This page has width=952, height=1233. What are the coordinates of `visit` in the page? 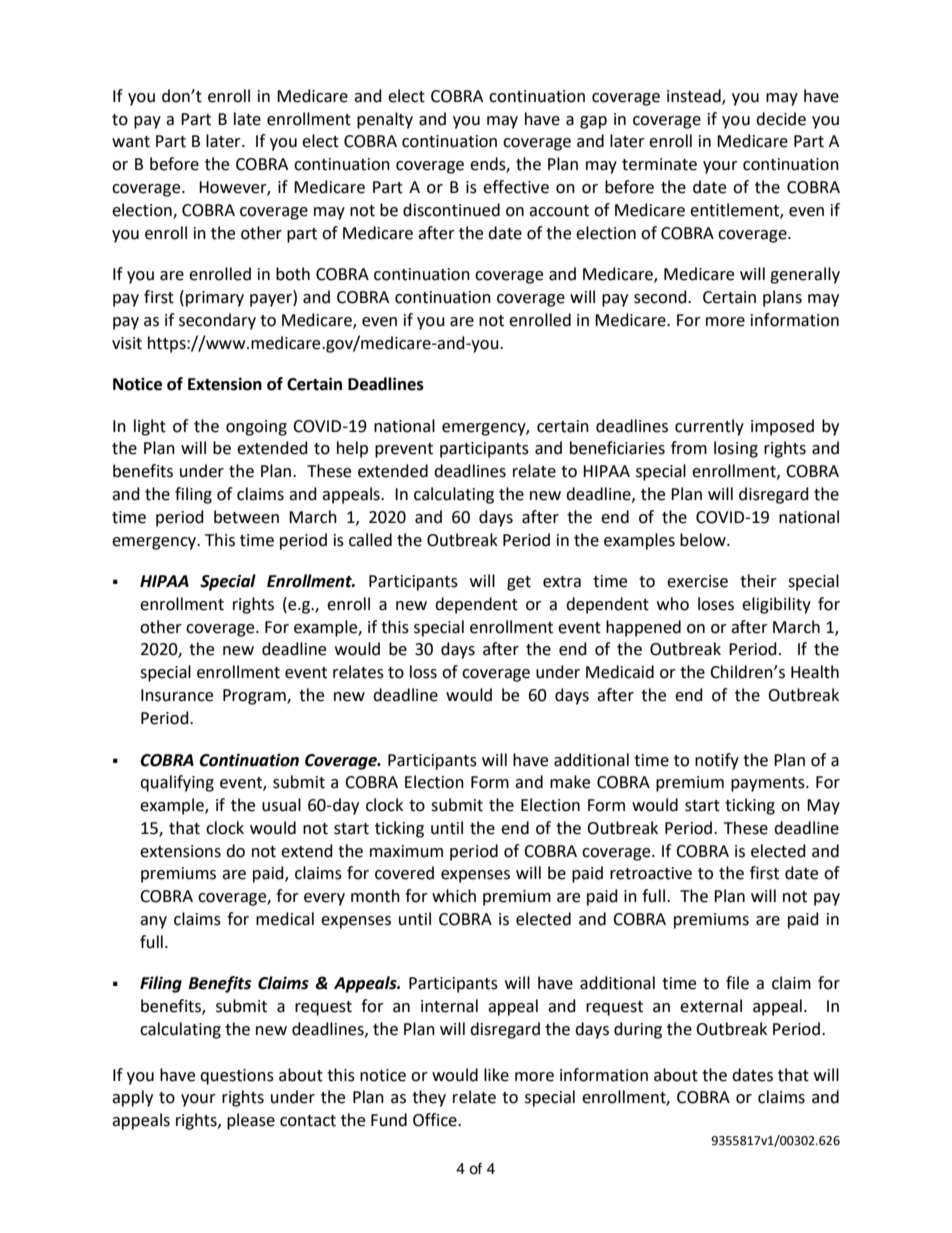 It's located at (127, 343).
